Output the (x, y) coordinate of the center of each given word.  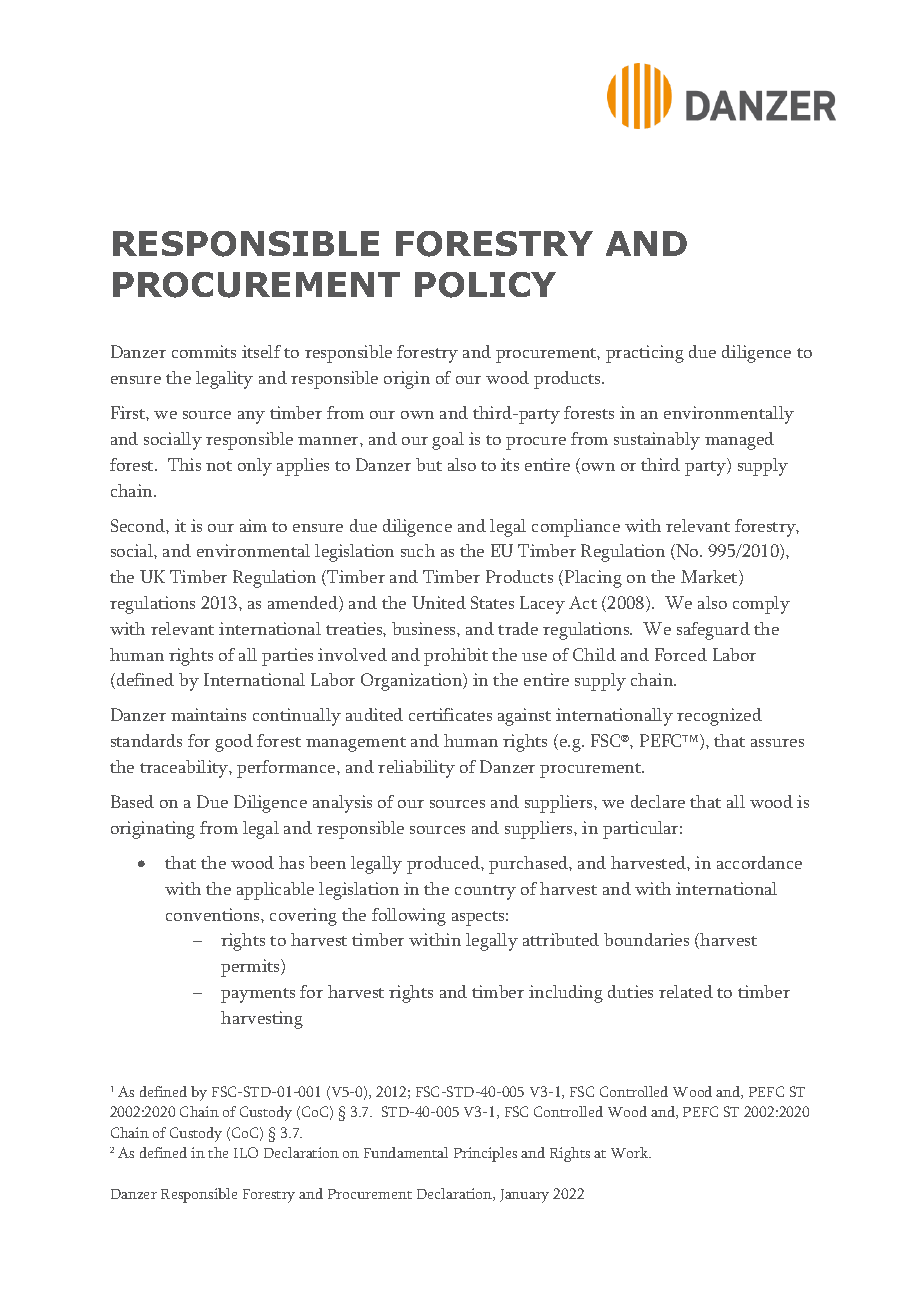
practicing (645, 354)
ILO (246, 1152)
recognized (719, 717)
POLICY (485, 285)
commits (204, 351)
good (234, 743)
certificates (450, 714)
